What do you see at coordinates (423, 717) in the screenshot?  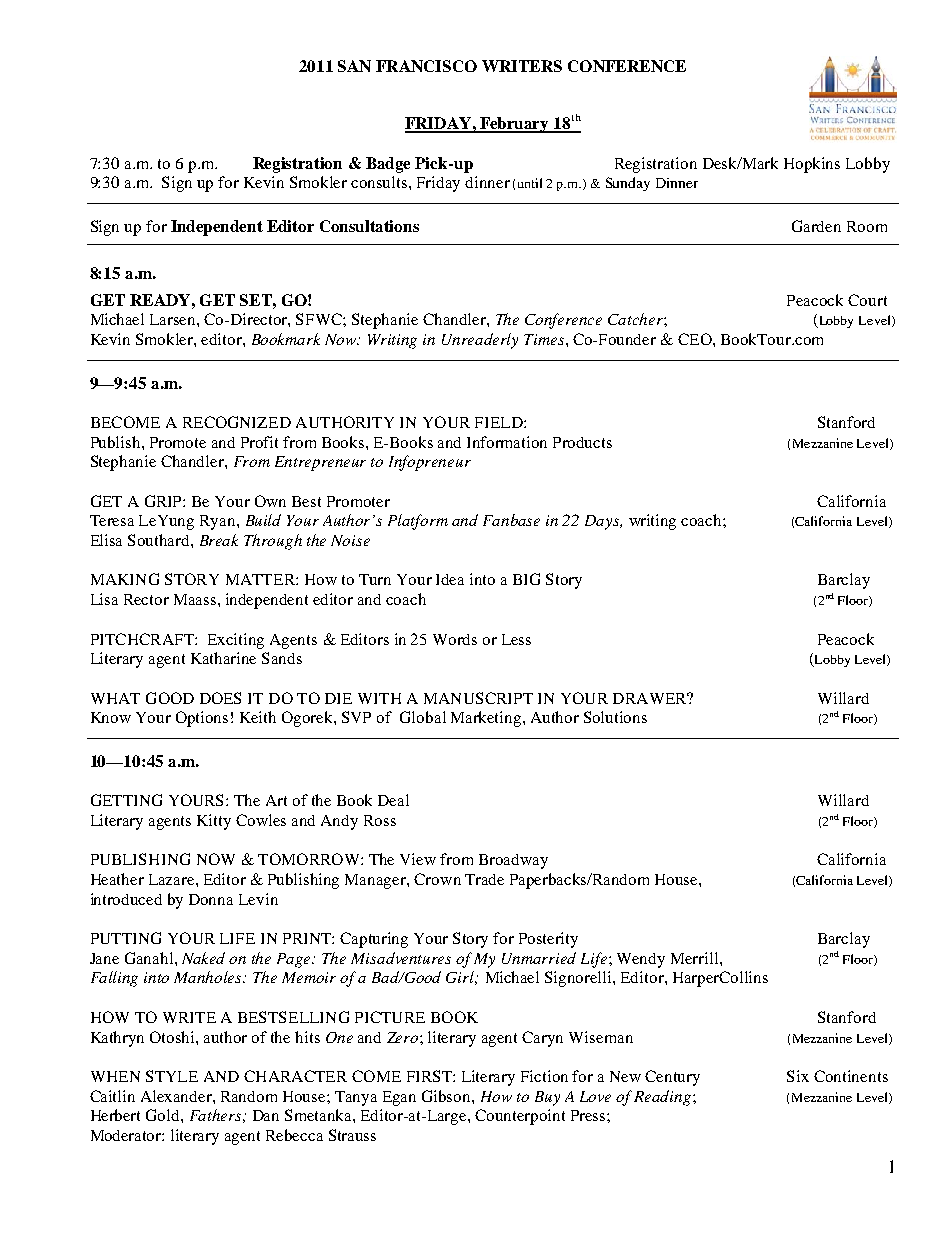 I see `Global` at bounding box center [423, 717].
